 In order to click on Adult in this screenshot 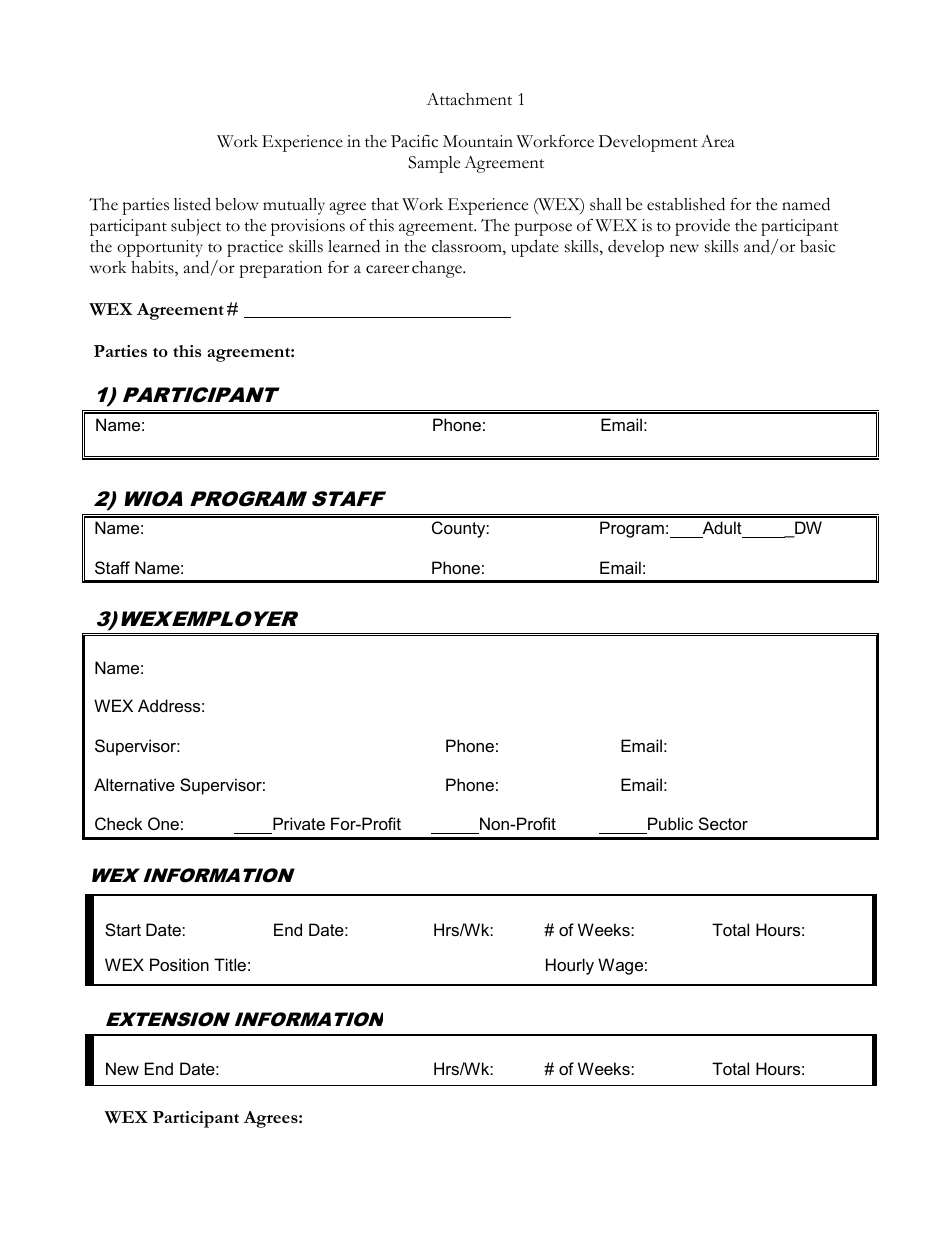, I will do `click(722, 529)`.
